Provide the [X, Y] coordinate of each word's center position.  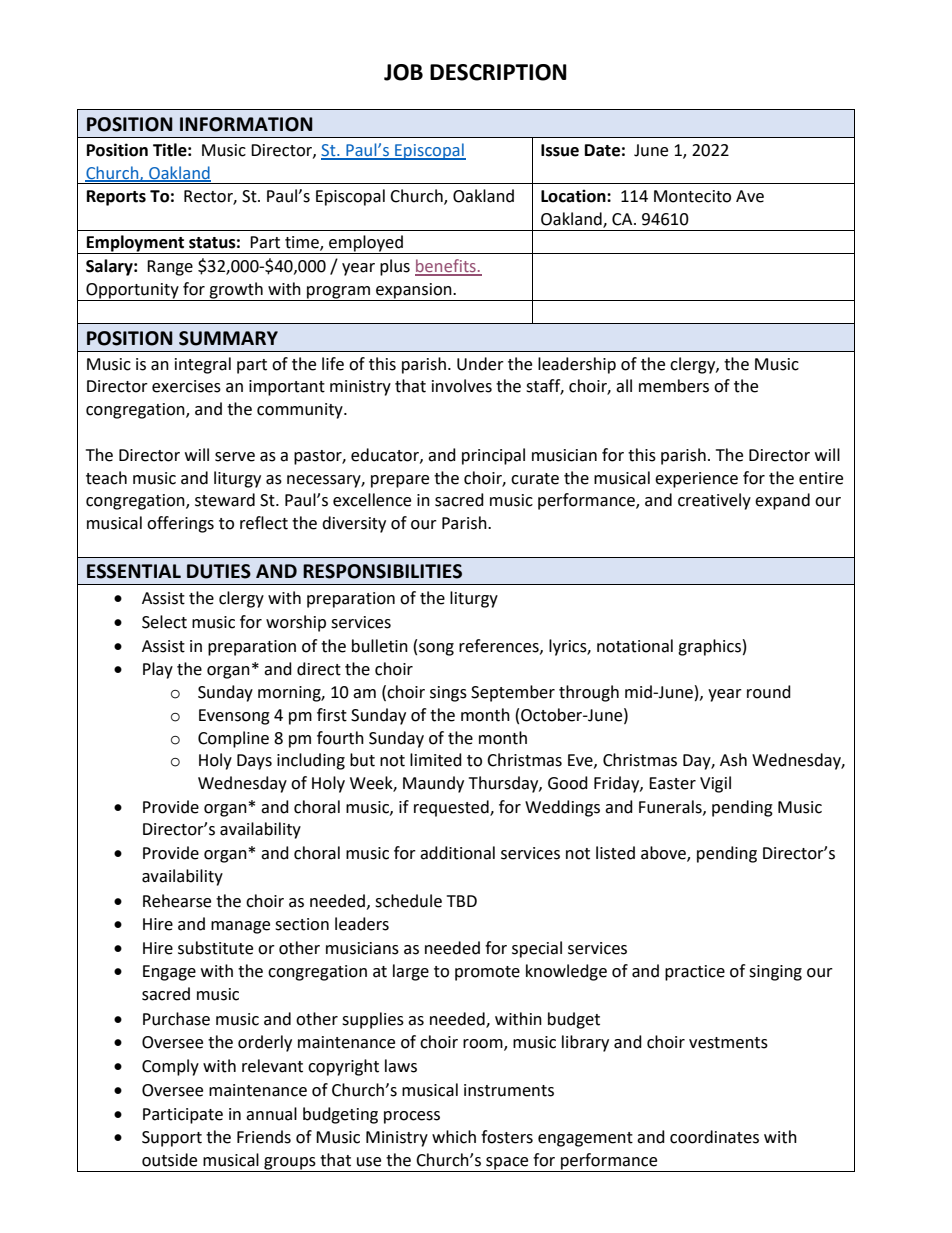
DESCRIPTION [498, 72]
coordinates [714, 1137]
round [769, 692]
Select [164, 622]
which [454, 1137]
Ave [750, 196]
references [500, 646]
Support [172, 1139]
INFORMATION [246, 124]
